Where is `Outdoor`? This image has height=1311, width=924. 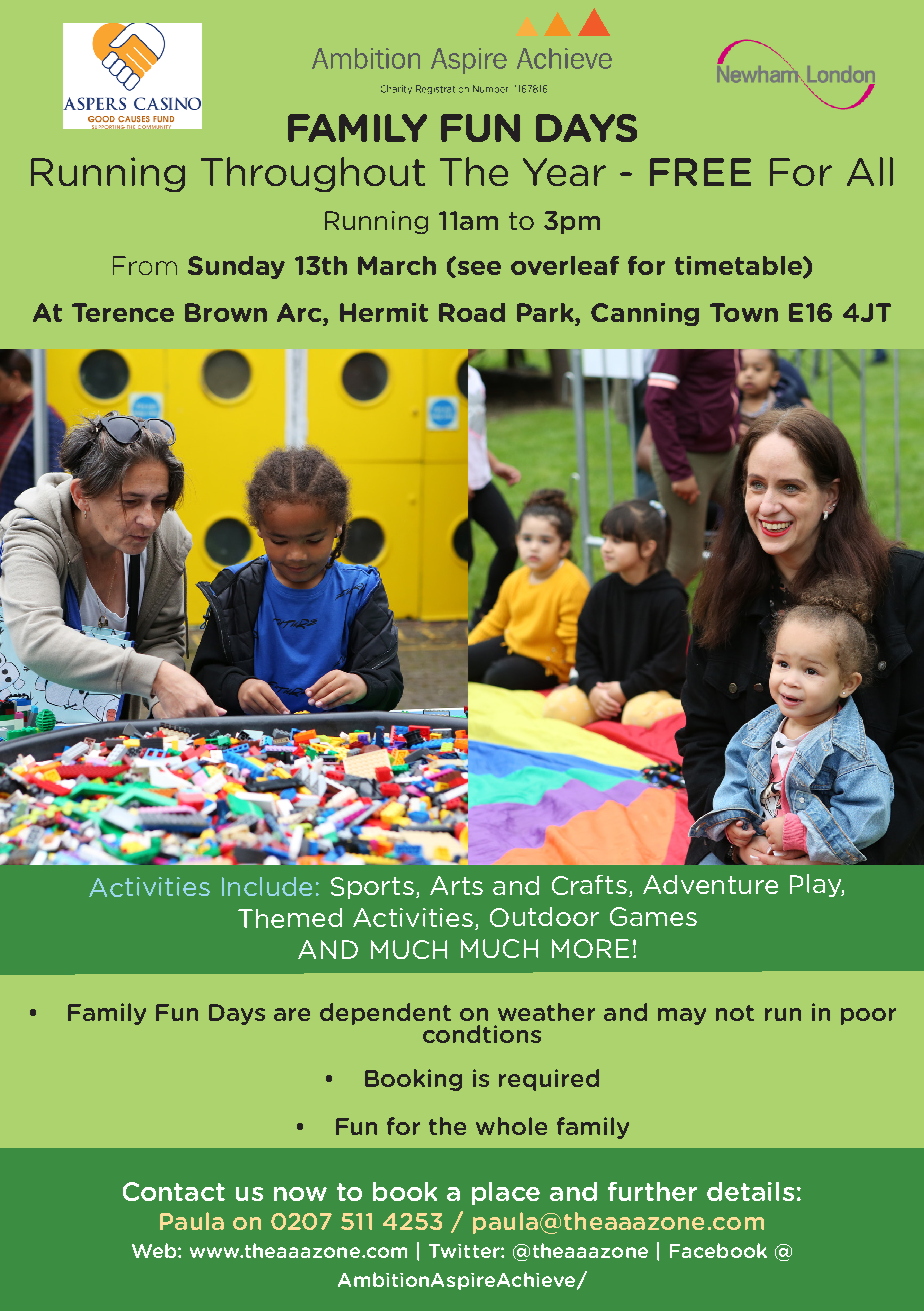
Outdoor is located at coordinates (544, 917).
